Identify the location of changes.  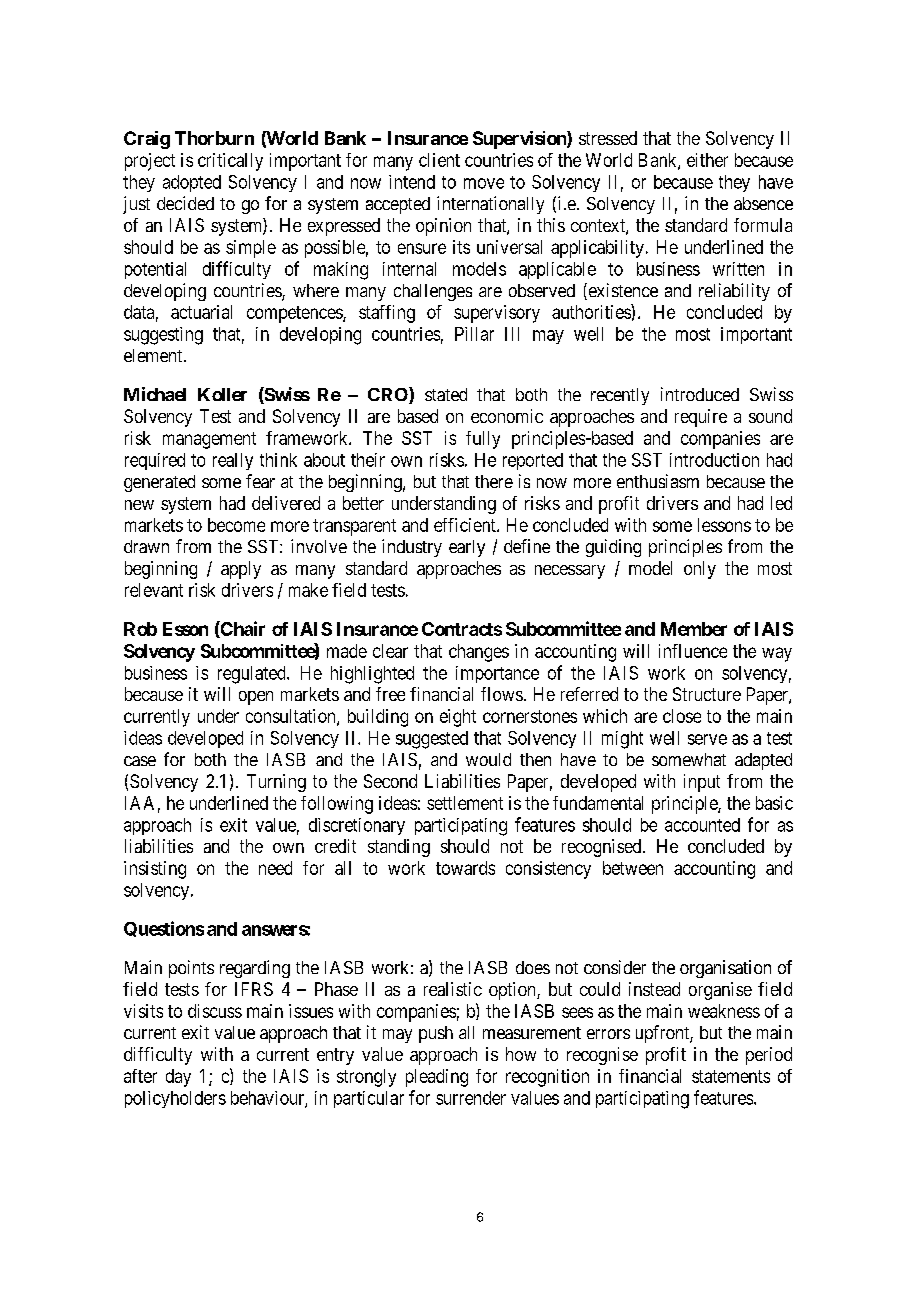
(479, 653).
